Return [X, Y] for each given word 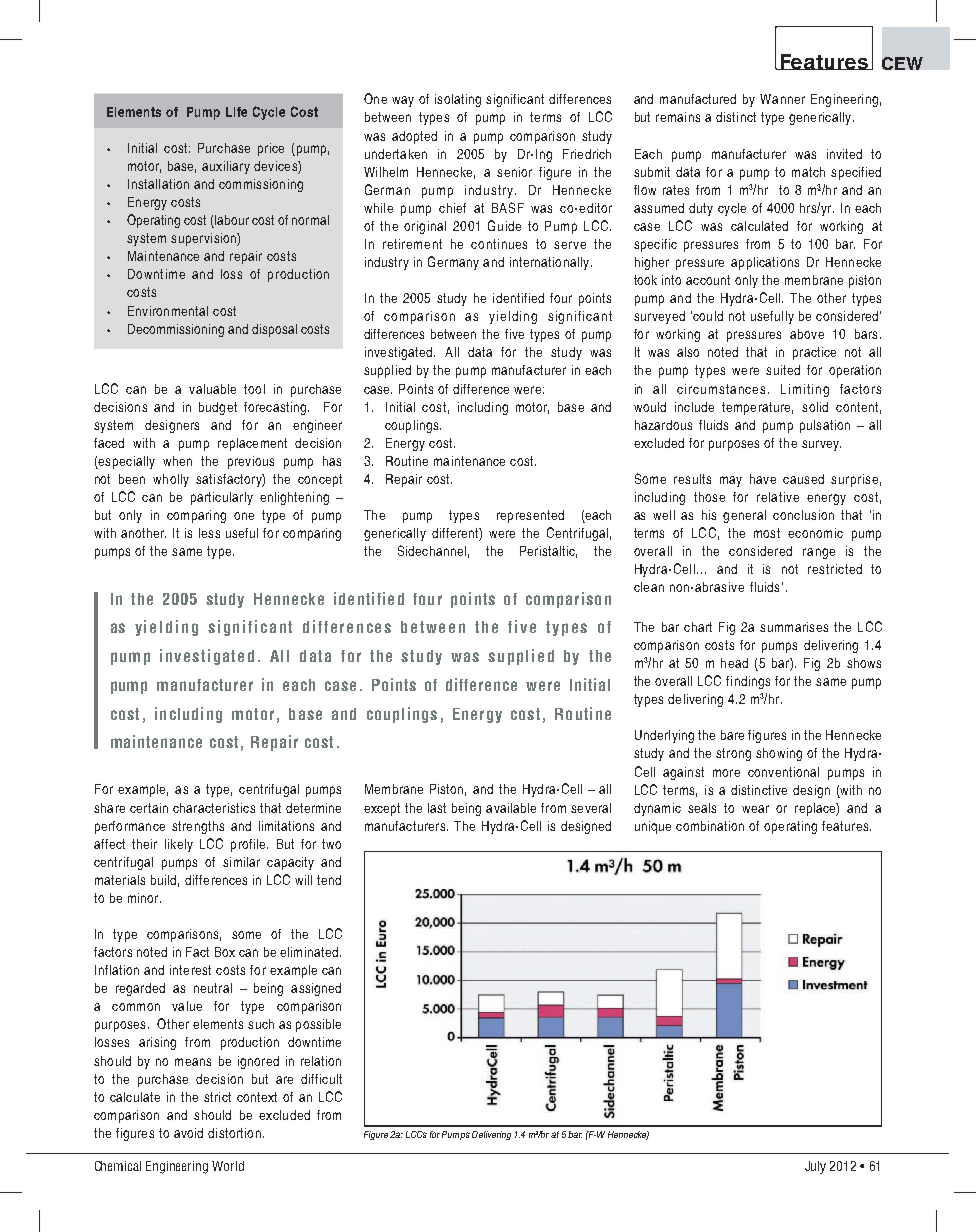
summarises [794, 627]
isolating [458, 100]
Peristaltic [548, 552]
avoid [188, 1133]
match [808, 172]
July [815, 1167]
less [209, 533]
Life [236, 112]
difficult [321, 1079]
